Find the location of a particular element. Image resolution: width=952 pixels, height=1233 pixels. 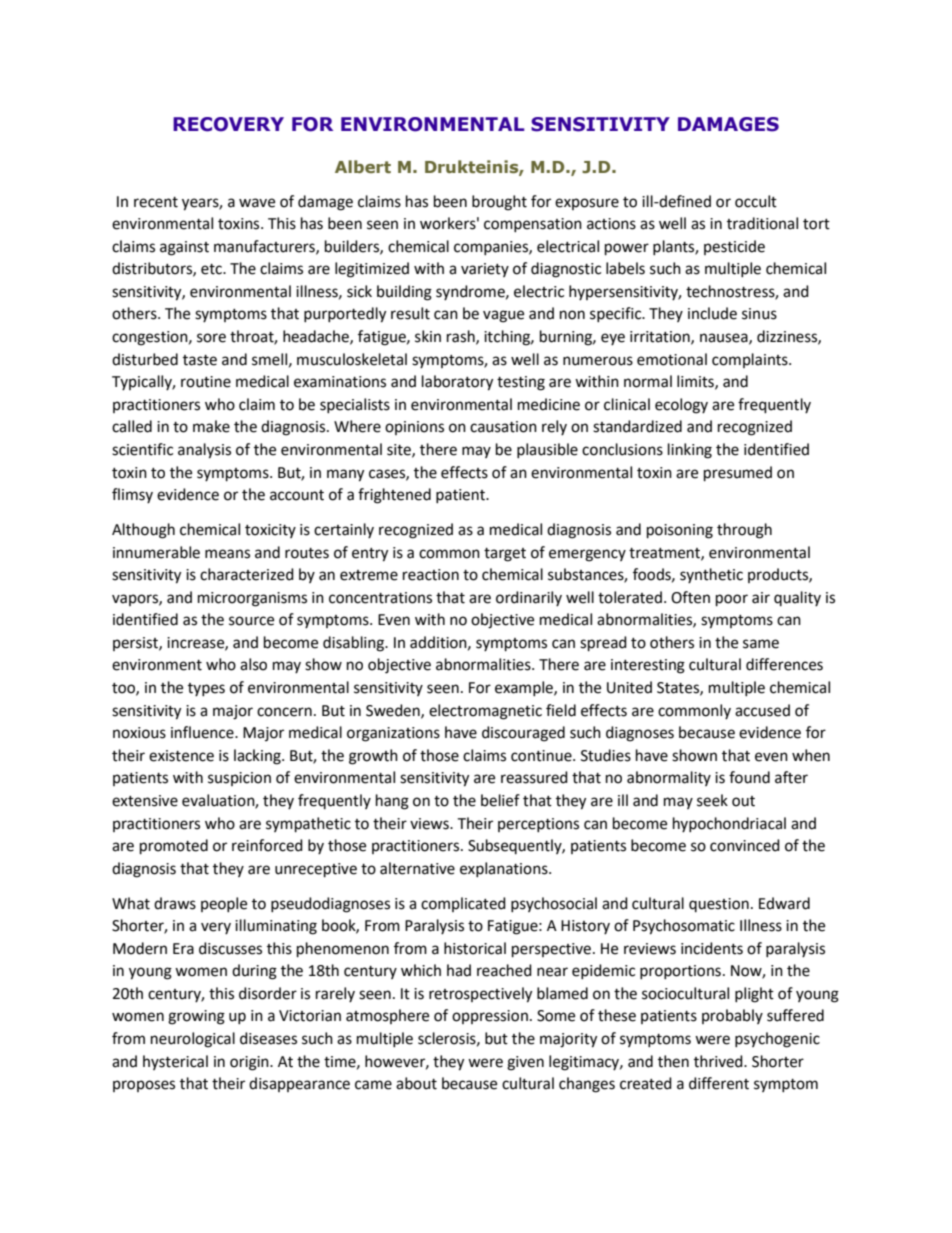

convinced is located at coordinates (745, 845).
